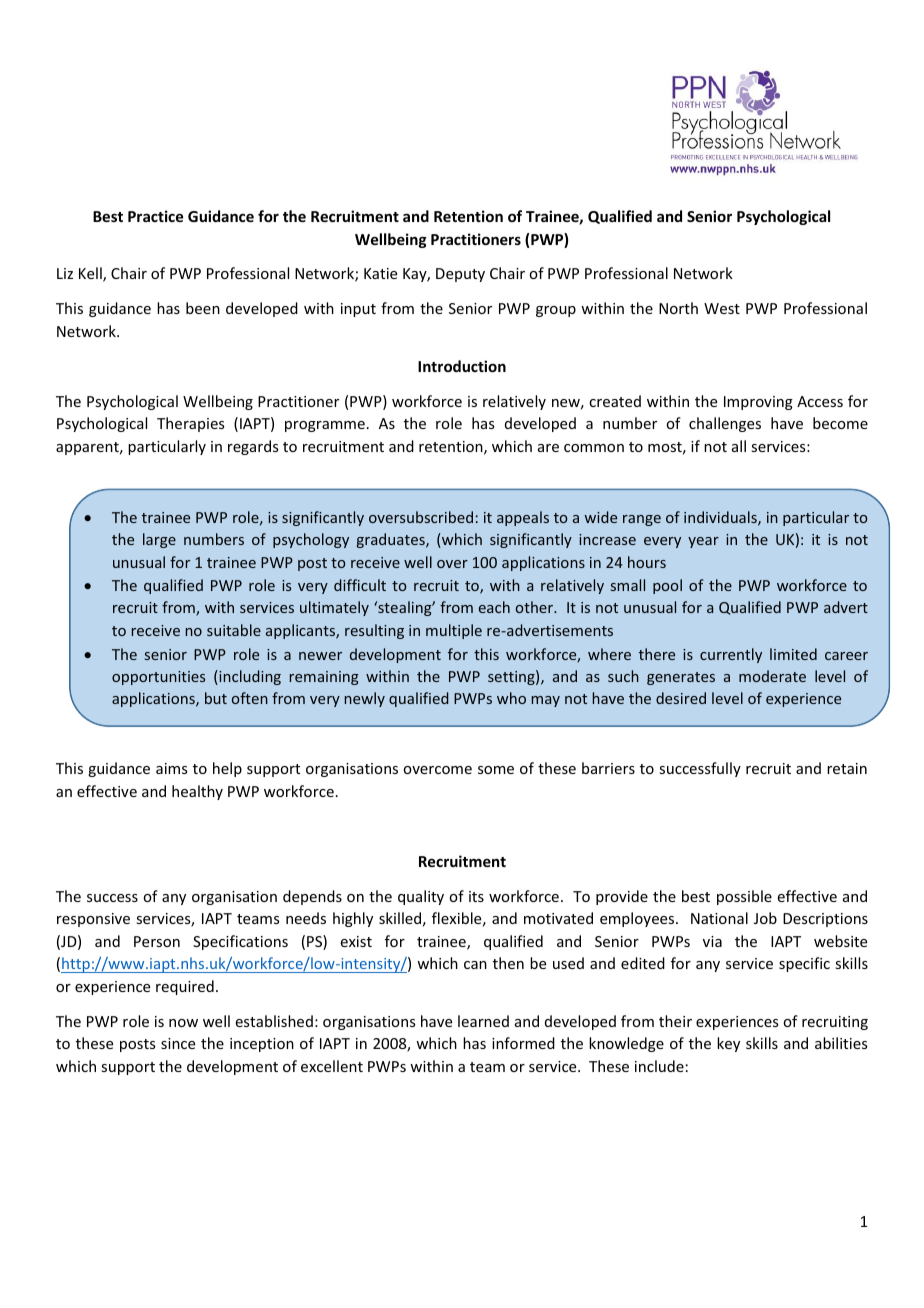 Image resolution: width=924 pixels, height=1308 pixels. Describe the element at coordinates (731, 655) in the screenshot. I see `currently` at that location.
